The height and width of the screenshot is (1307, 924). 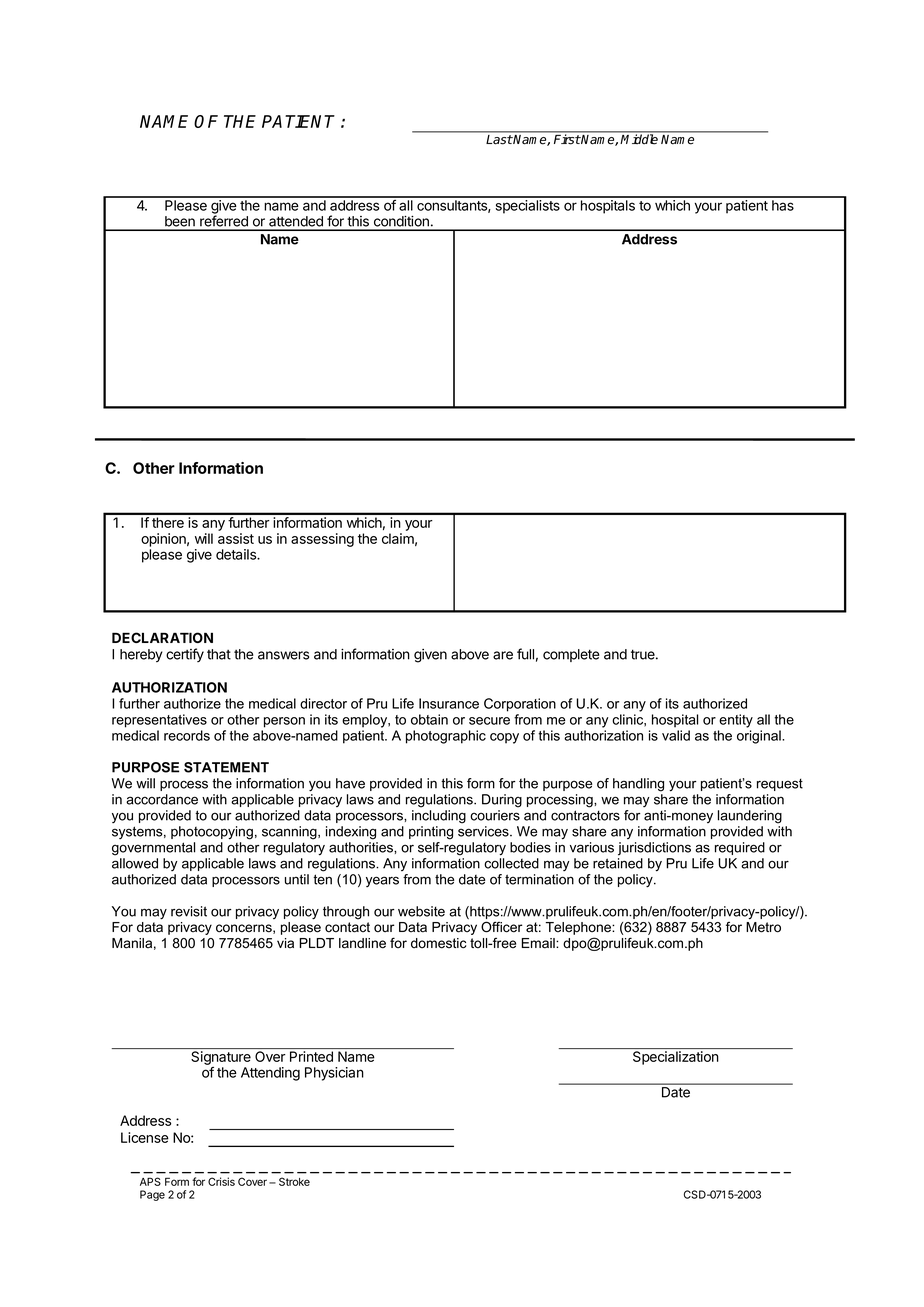 What do you see at coordinates (499, 139) in the screenshot?
I see `Last` at bounding box center [499, 139].
